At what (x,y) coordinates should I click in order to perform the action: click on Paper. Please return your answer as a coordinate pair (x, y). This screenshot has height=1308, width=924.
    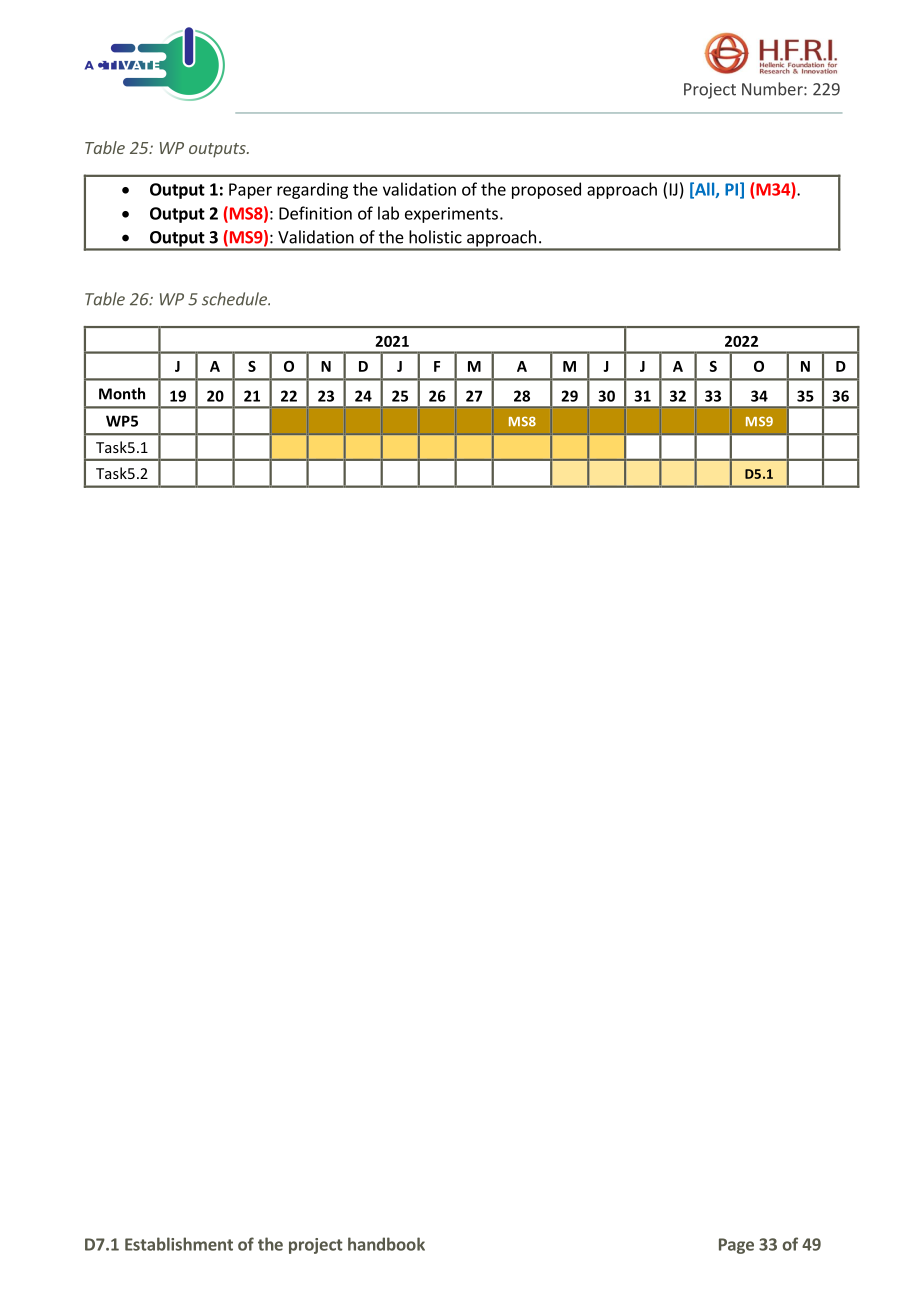
    Looking at the image, I should click on (250, 191).
